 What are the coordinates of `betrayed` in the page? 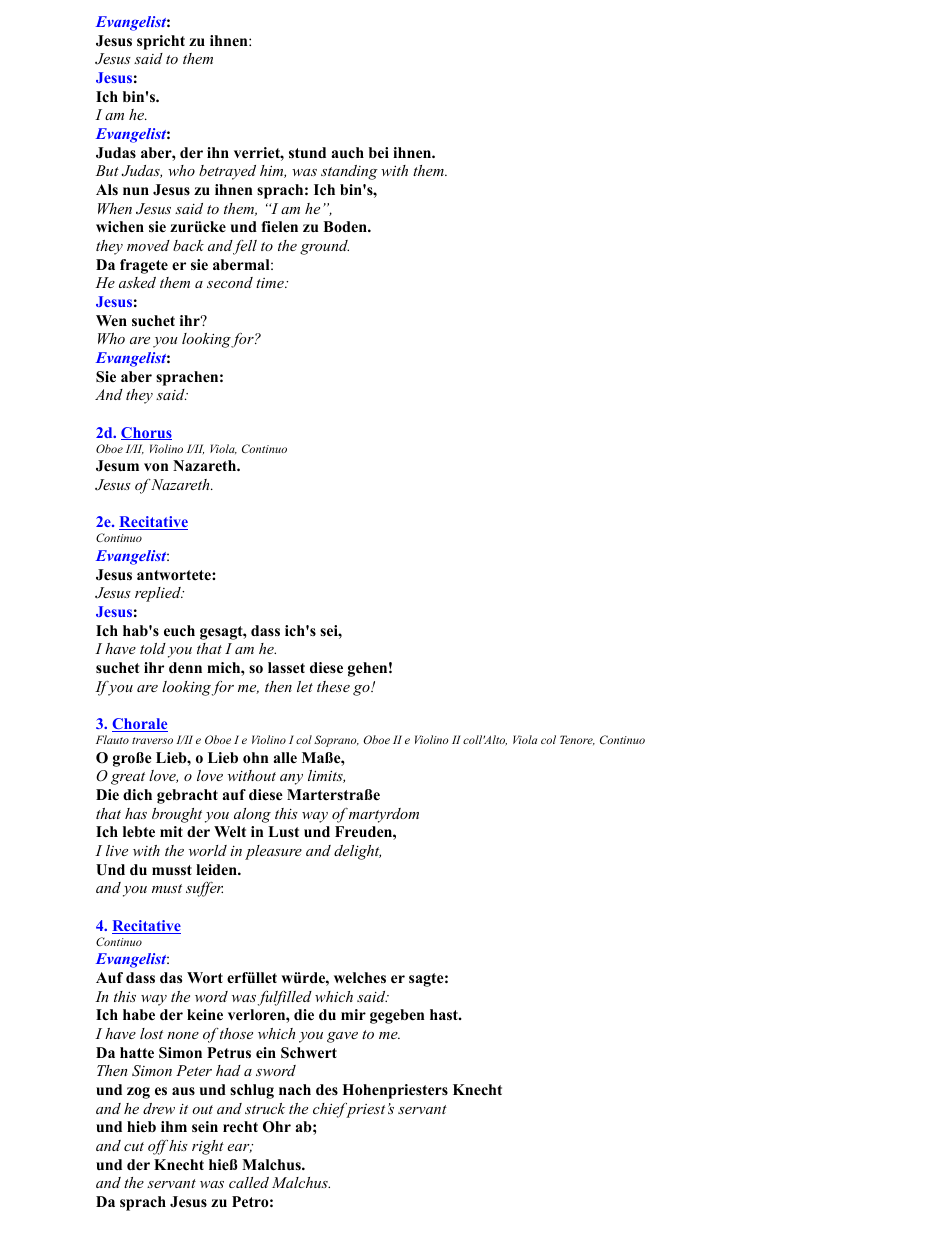 It's located at (227, 172).
